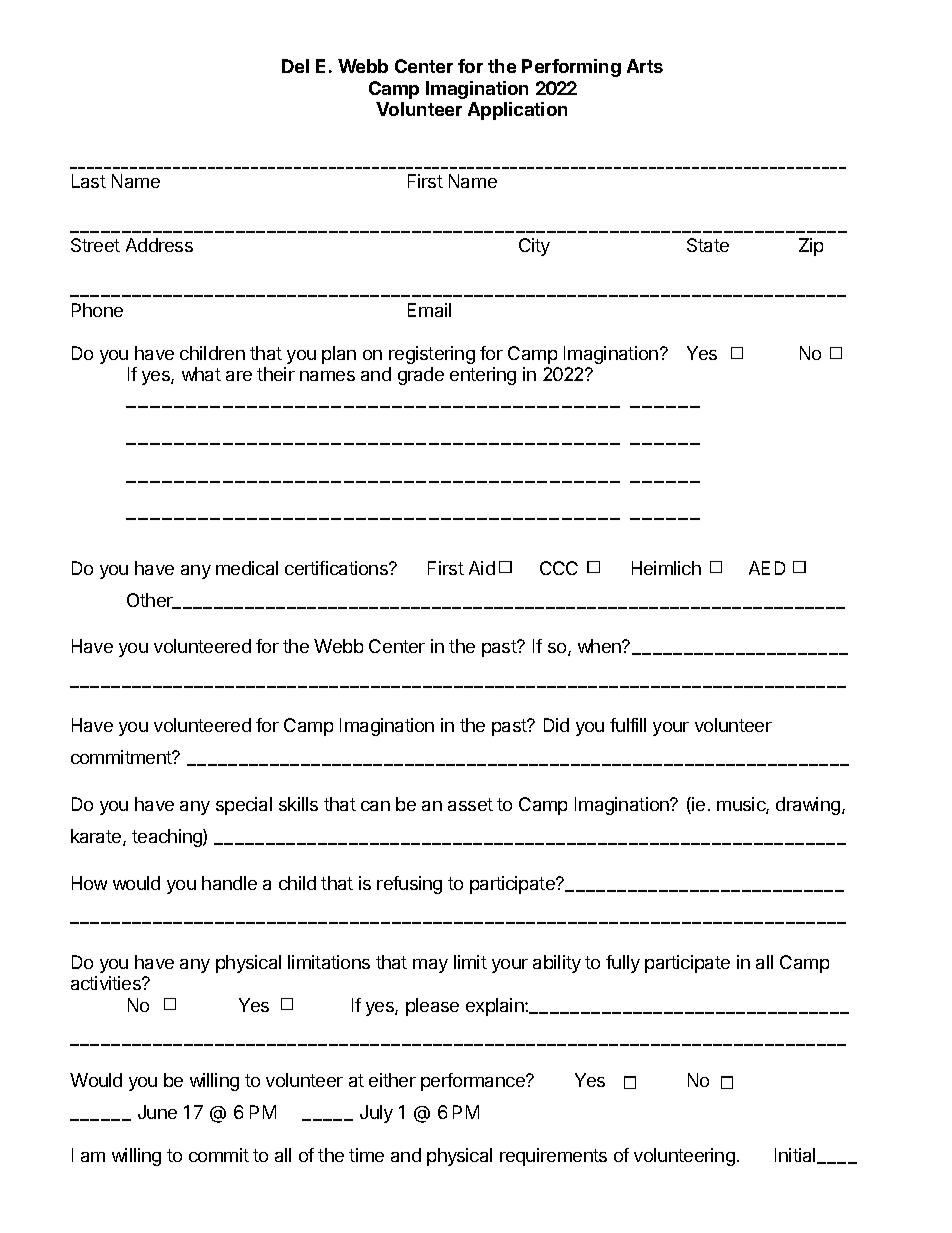  What do you see at coordinates (517, 111) in the screenshot?
I see `Application` at bounding box center [517, 111].
